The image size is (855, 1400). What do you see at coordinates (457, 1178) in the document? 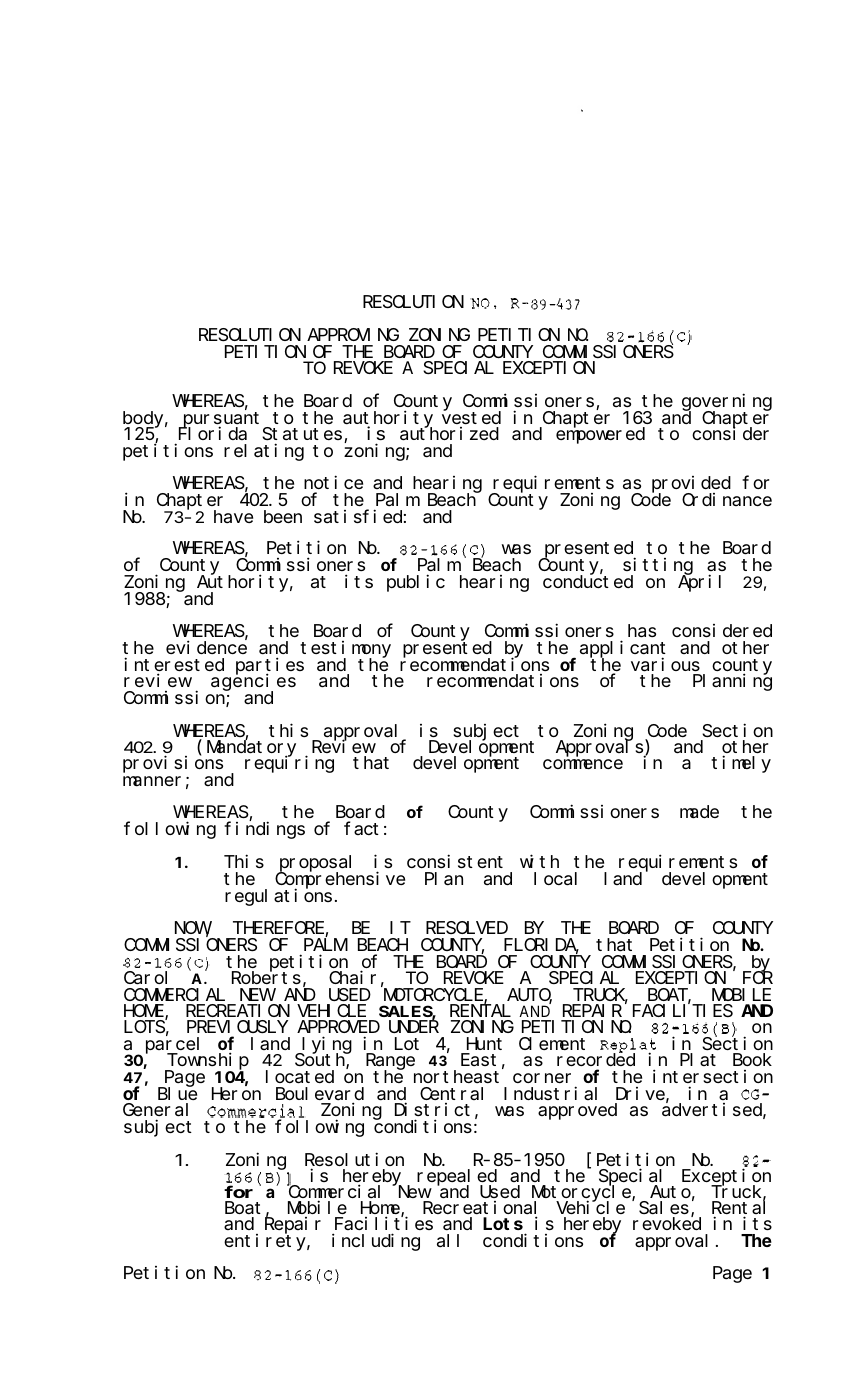
I see `repealed` at bounding box center [457, 1178].
